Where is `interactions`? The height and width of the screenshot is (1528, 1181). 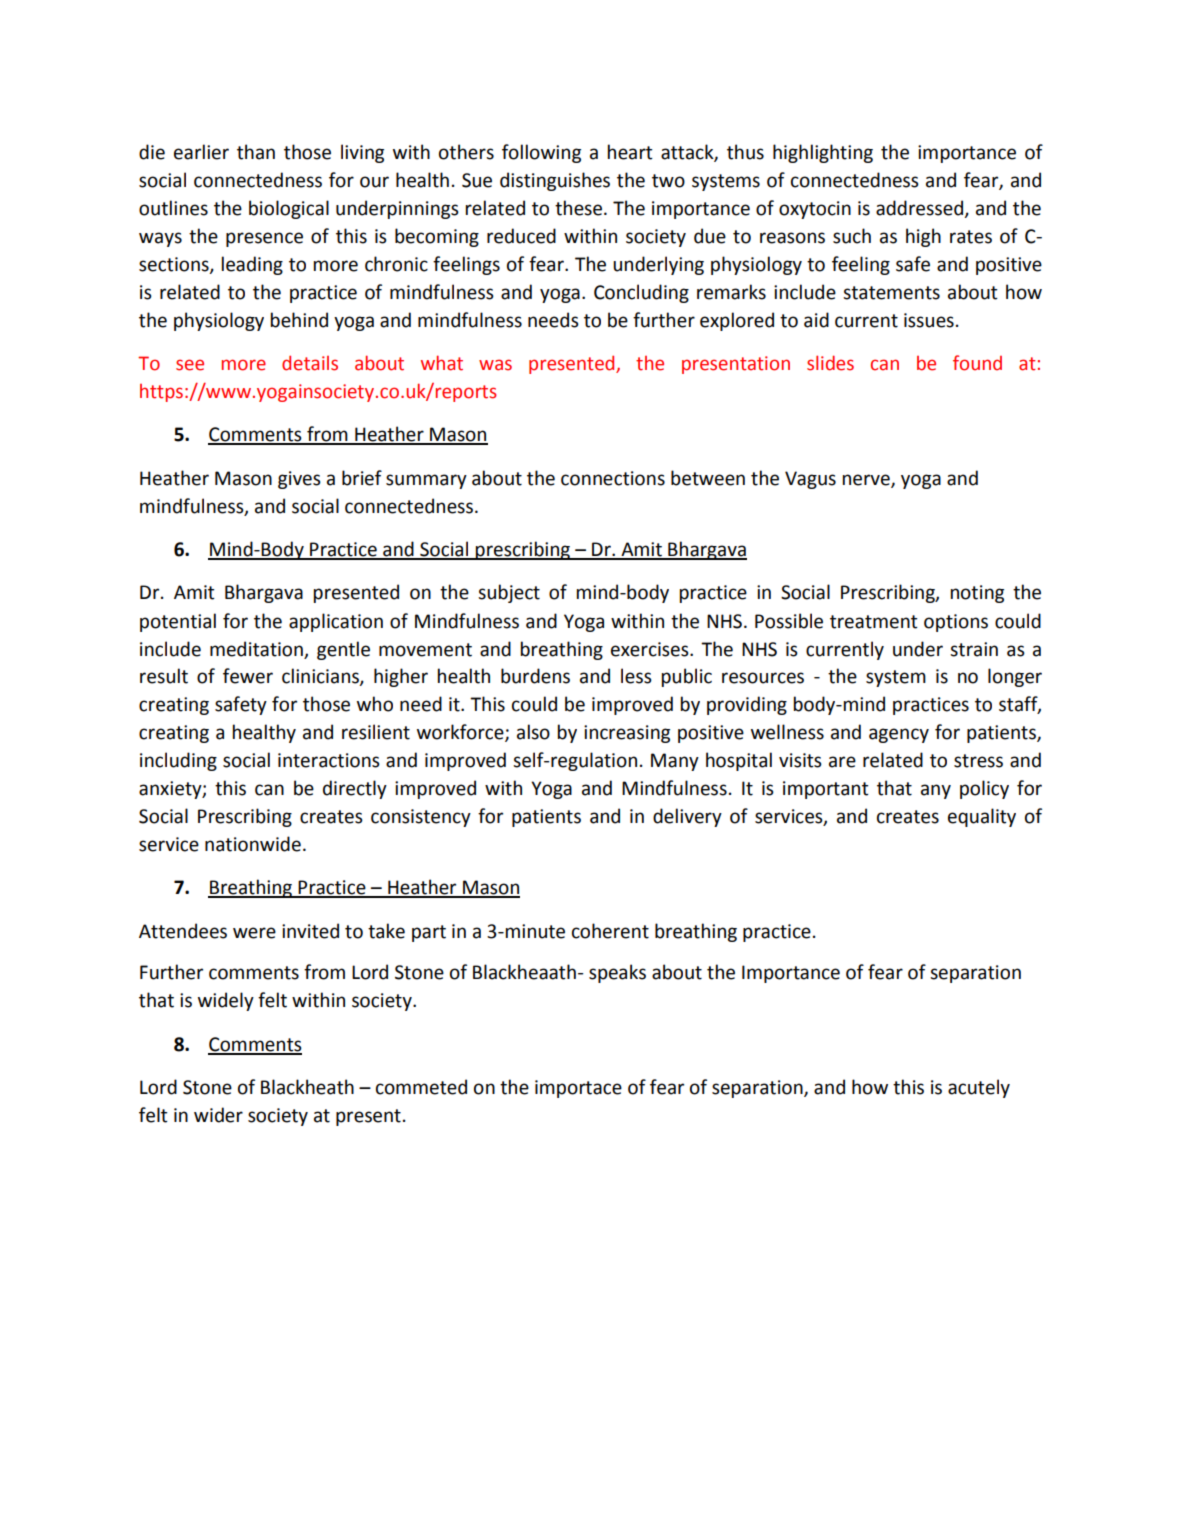 interactions is located at coordinates (329, 760).
